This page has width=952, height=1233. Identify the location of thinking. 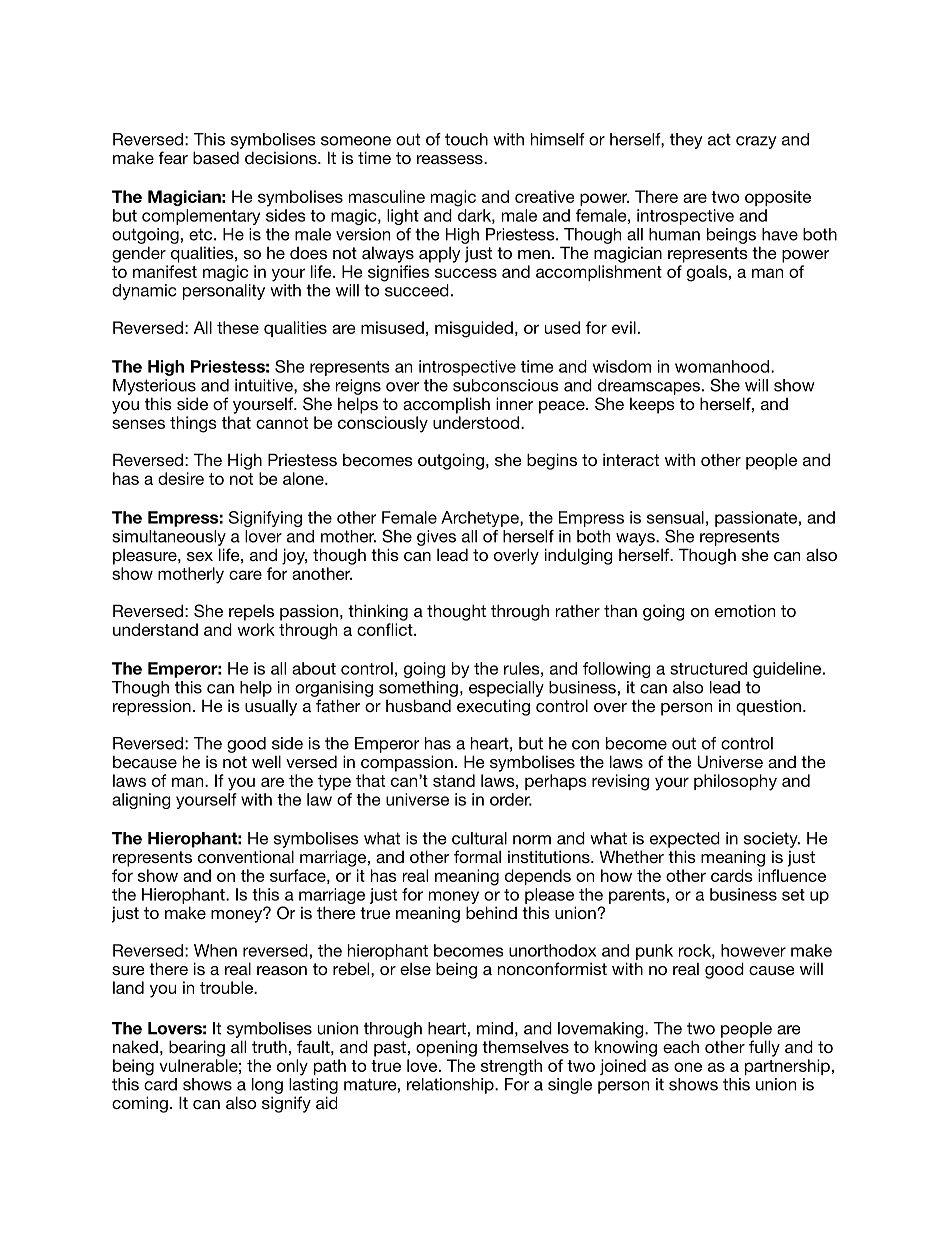
(378, 612).
